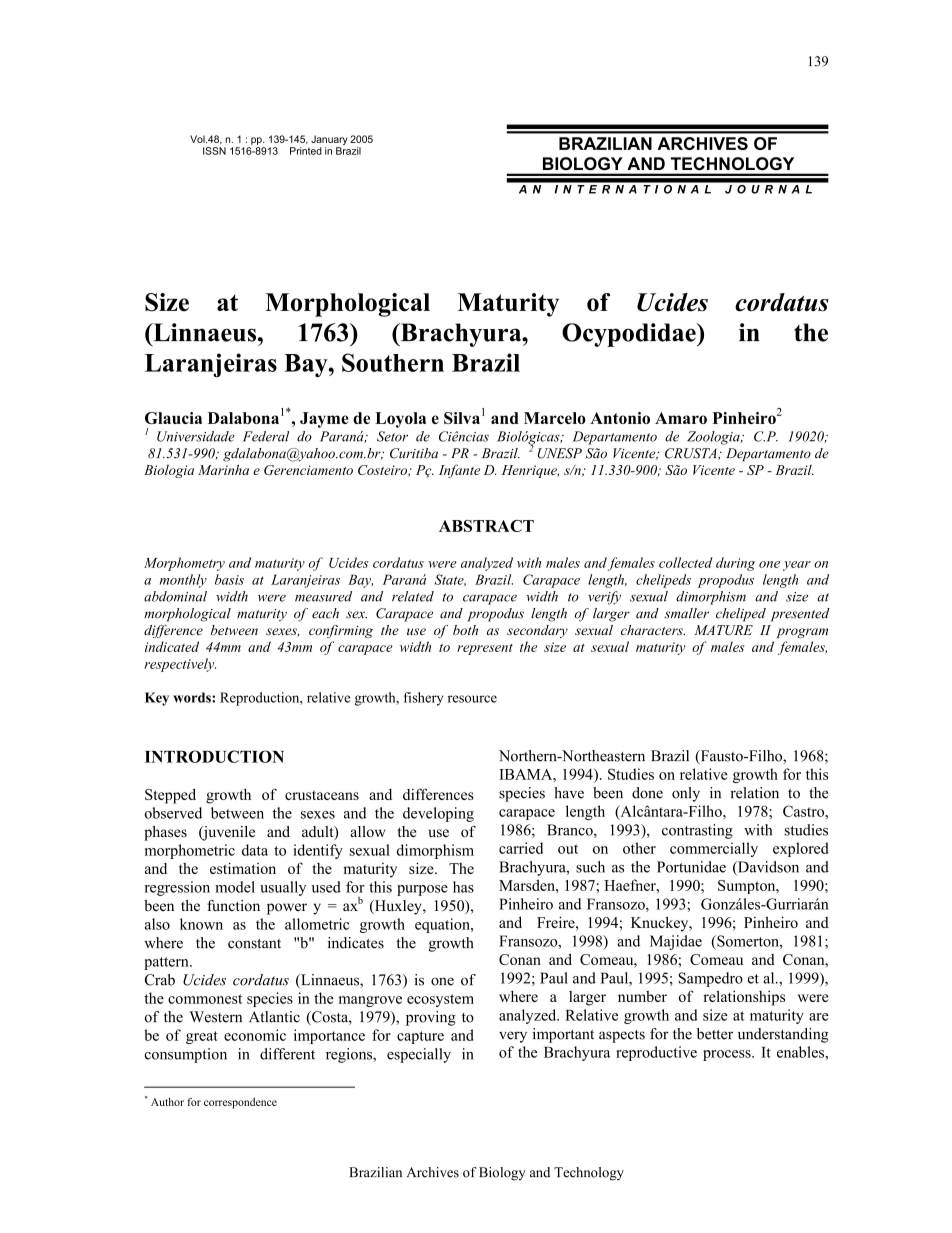 The width and height of the screenshot is (952, 1233). What do you see at coordinates (686, 794) in the screenshot?
I see `only` at bounding box center [686, 794].
